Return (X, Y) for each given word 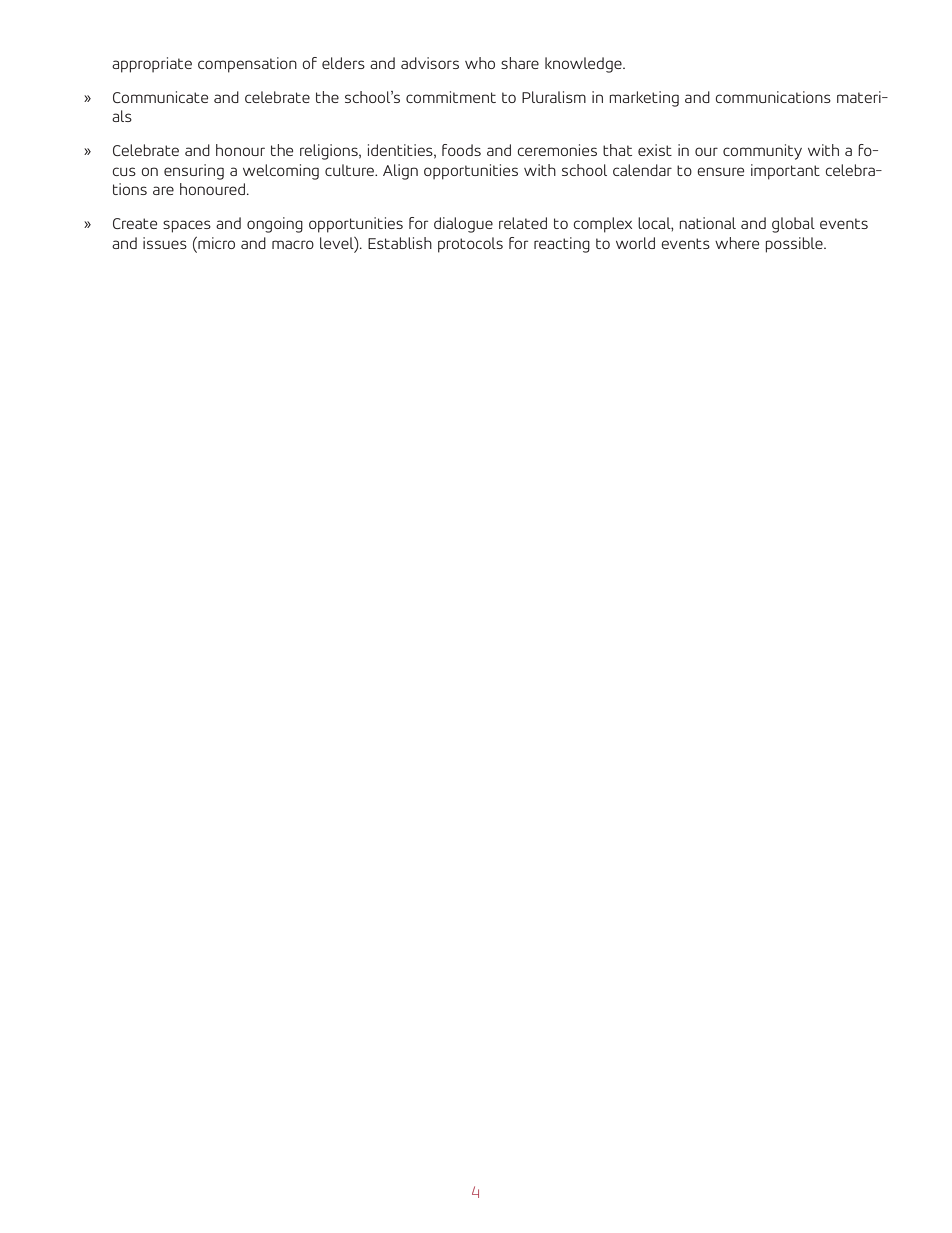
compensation (247, 65)
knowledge (584, 65)
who (480, 63)
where (737, 243)
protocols (470, 245)
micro (215, 243)
